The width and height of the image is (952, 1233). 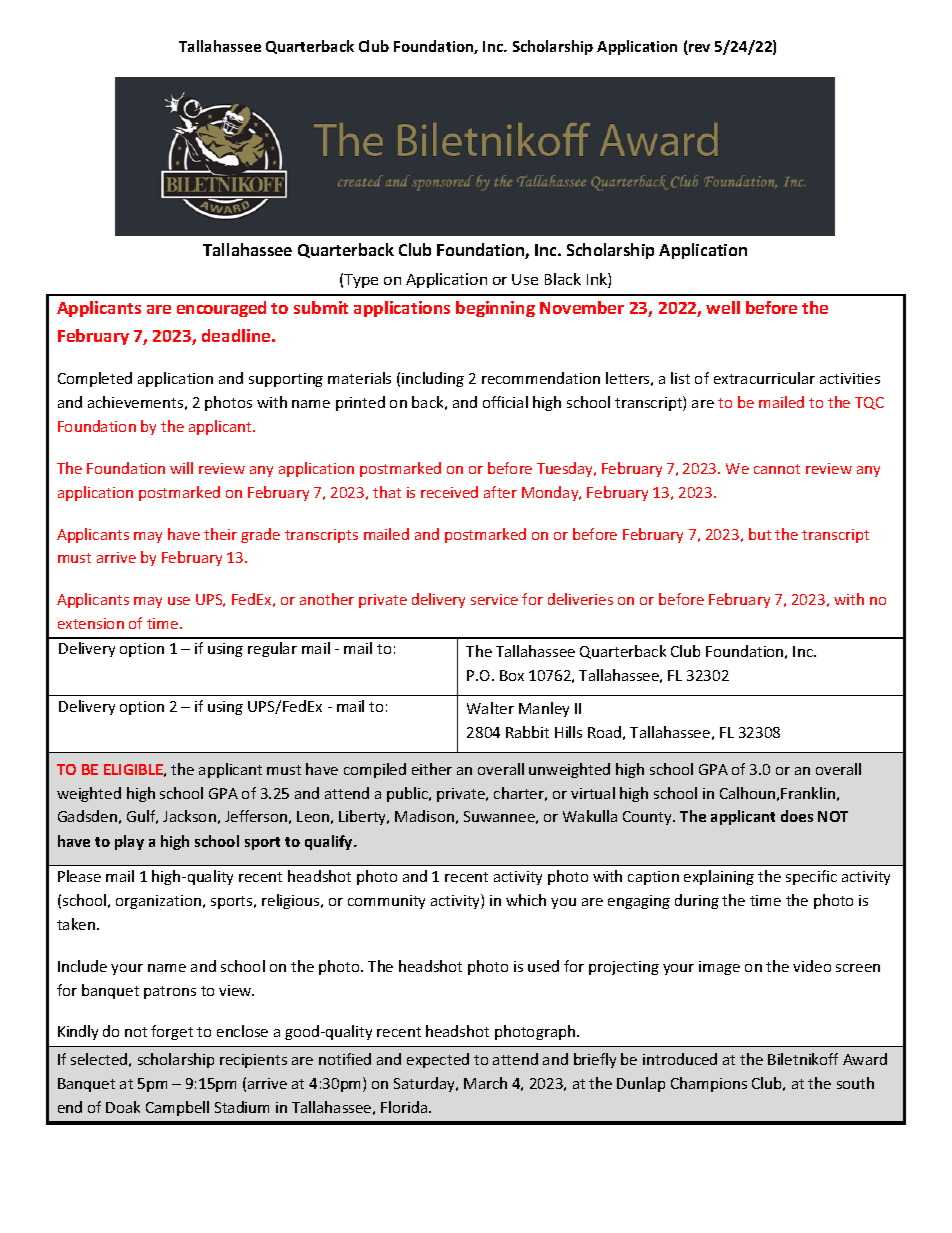 What do you see at coordinates (568, 732) in the image?
I see `Hills` at bounding box center [568, 732].
